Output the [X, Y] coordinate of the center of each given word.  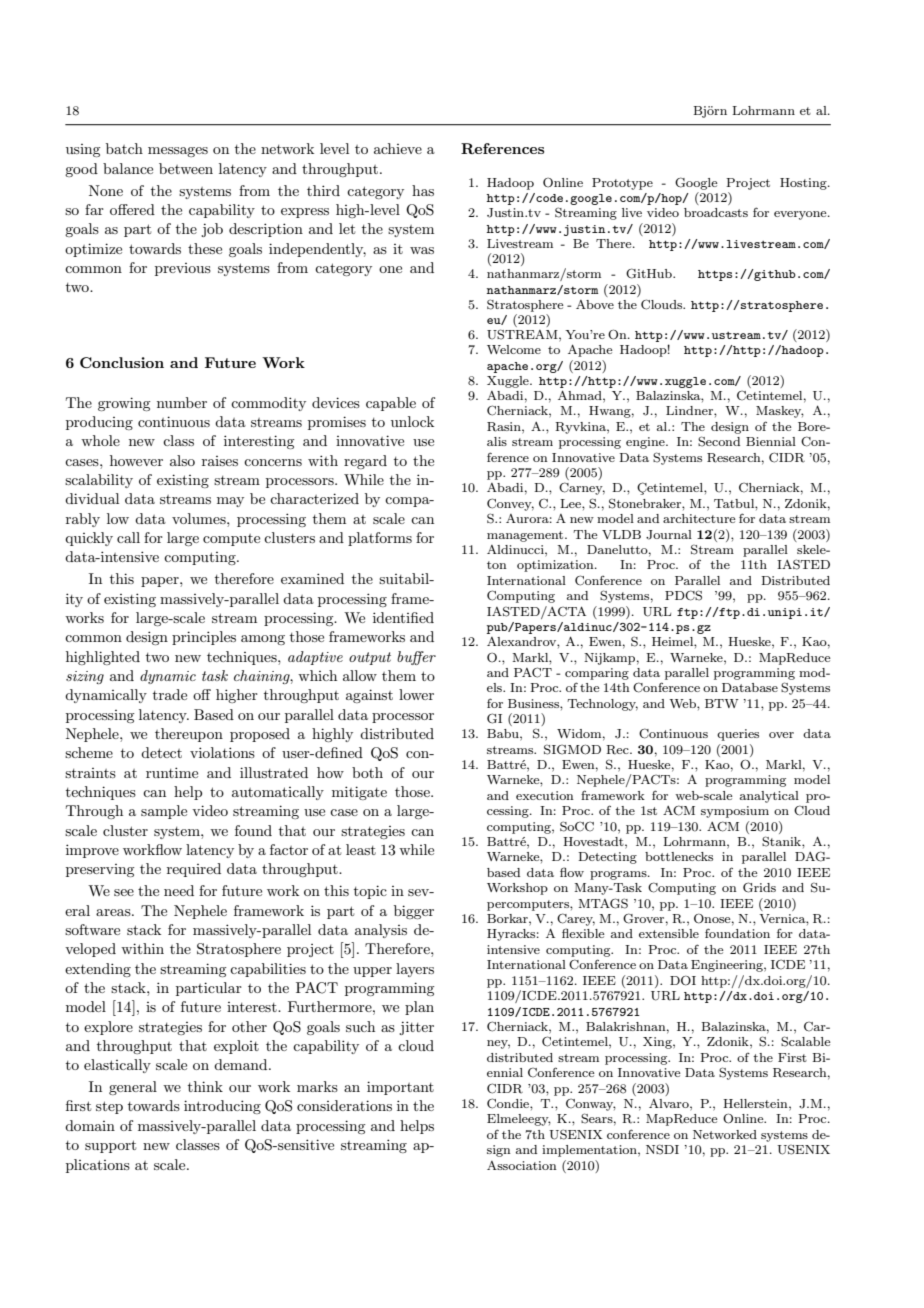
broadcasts [716, 212]
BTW [722, 703]
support [110, 1146]
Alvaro [670, 1103]
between [186, 168]
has [423, 190]
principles [204, 638]
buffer [416, 658]
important [400, 1088]
